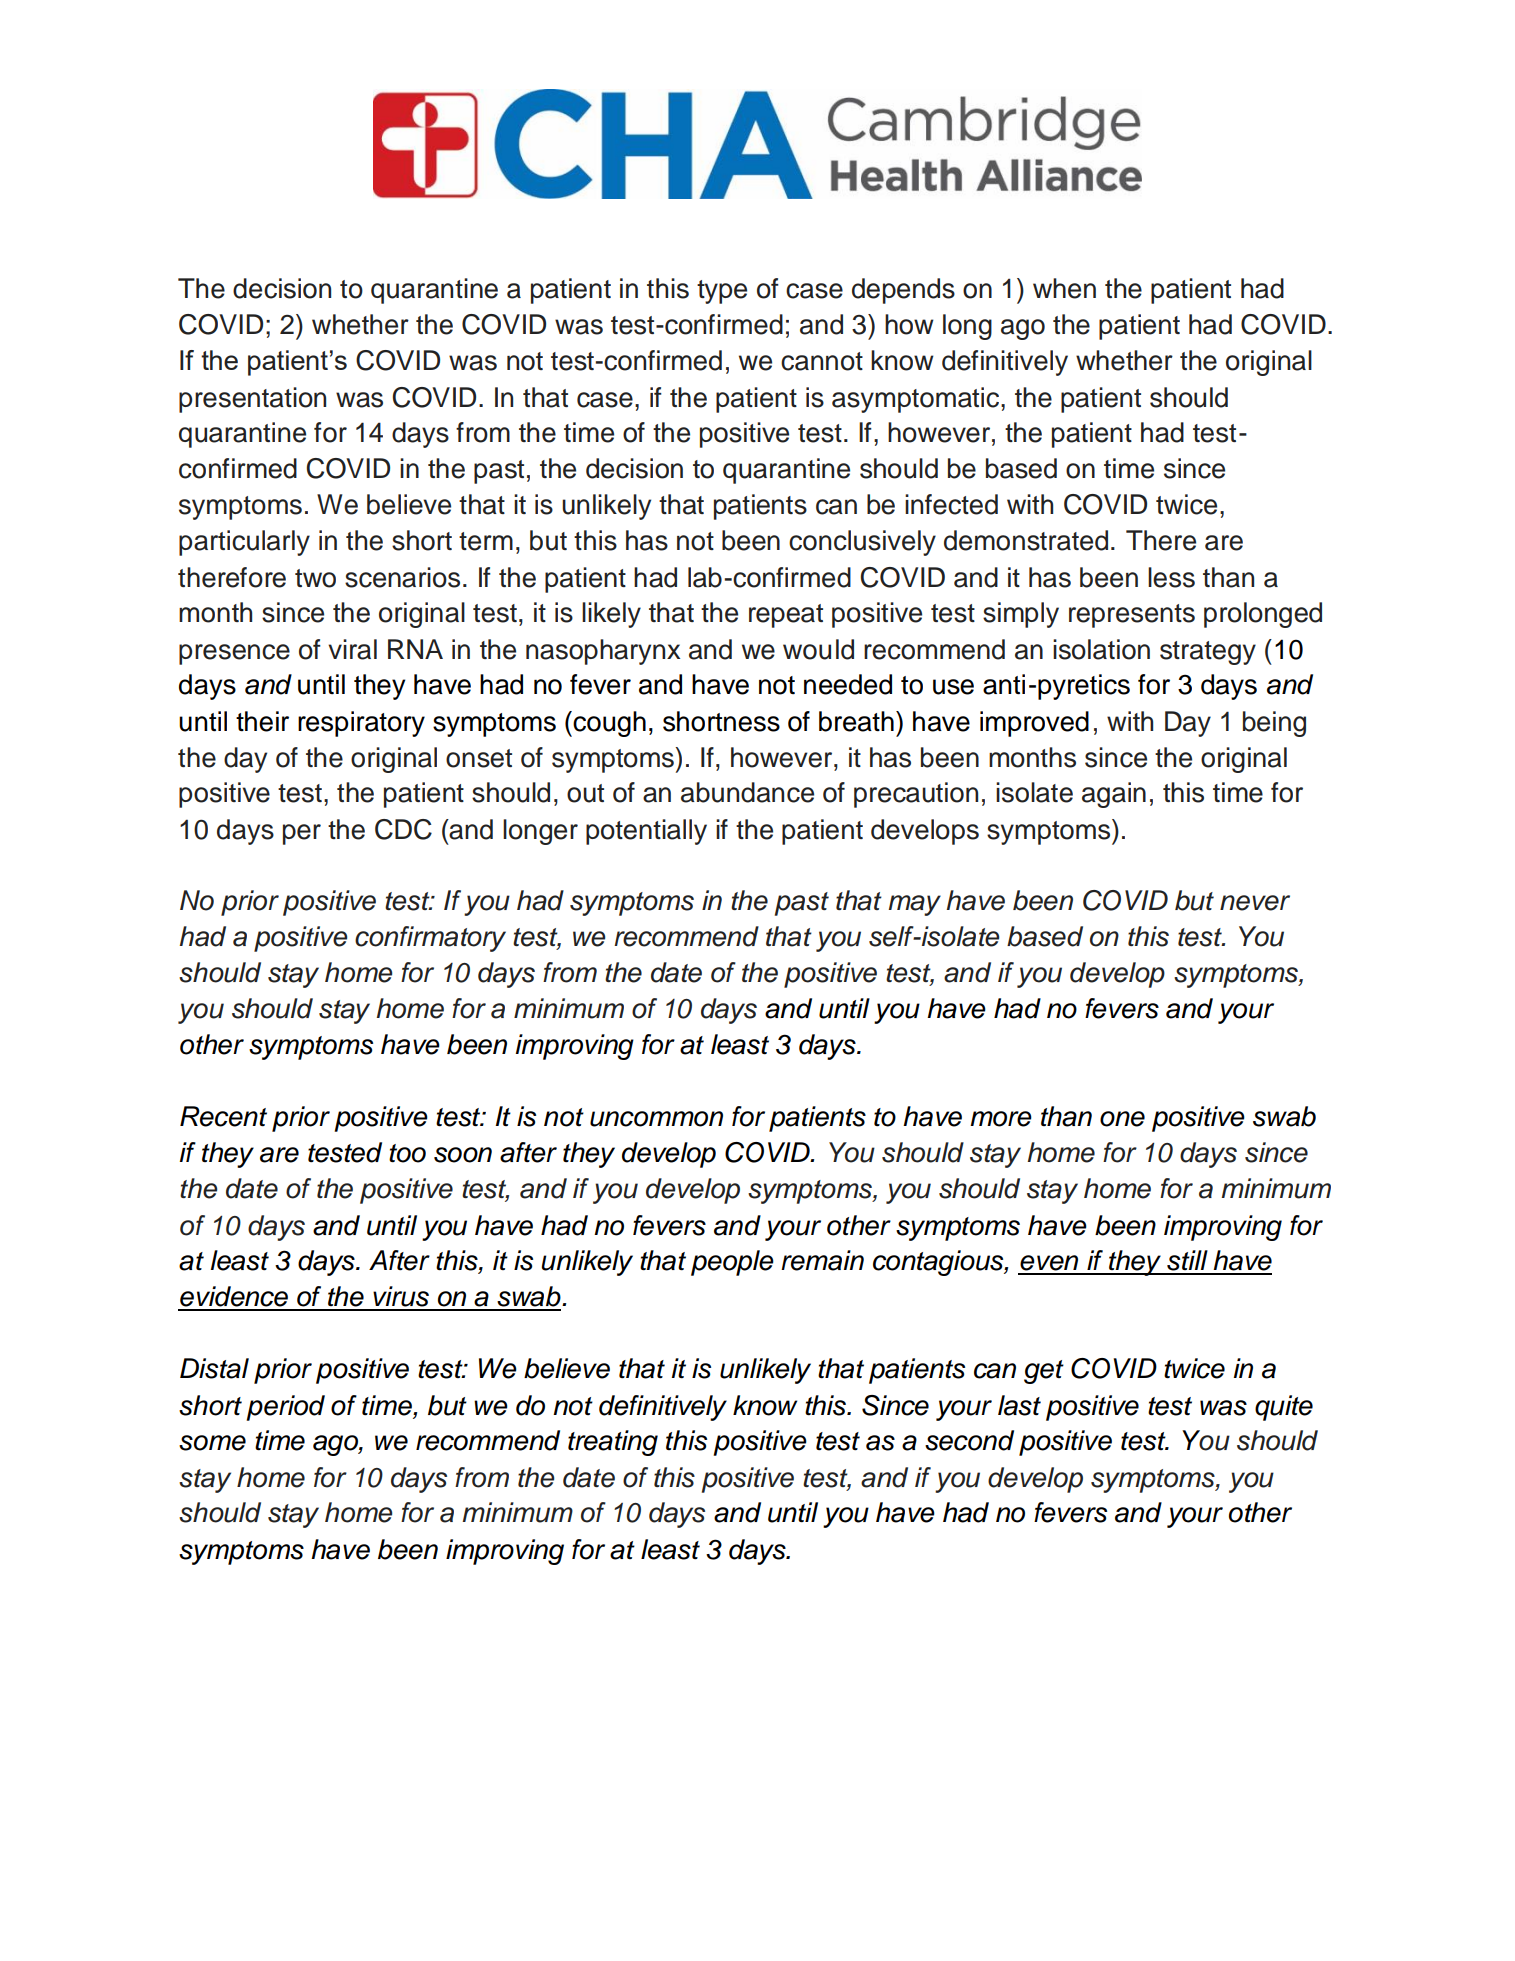  Describe the element at coordinates (285, 1408) in the page. I see `period` at that location.
